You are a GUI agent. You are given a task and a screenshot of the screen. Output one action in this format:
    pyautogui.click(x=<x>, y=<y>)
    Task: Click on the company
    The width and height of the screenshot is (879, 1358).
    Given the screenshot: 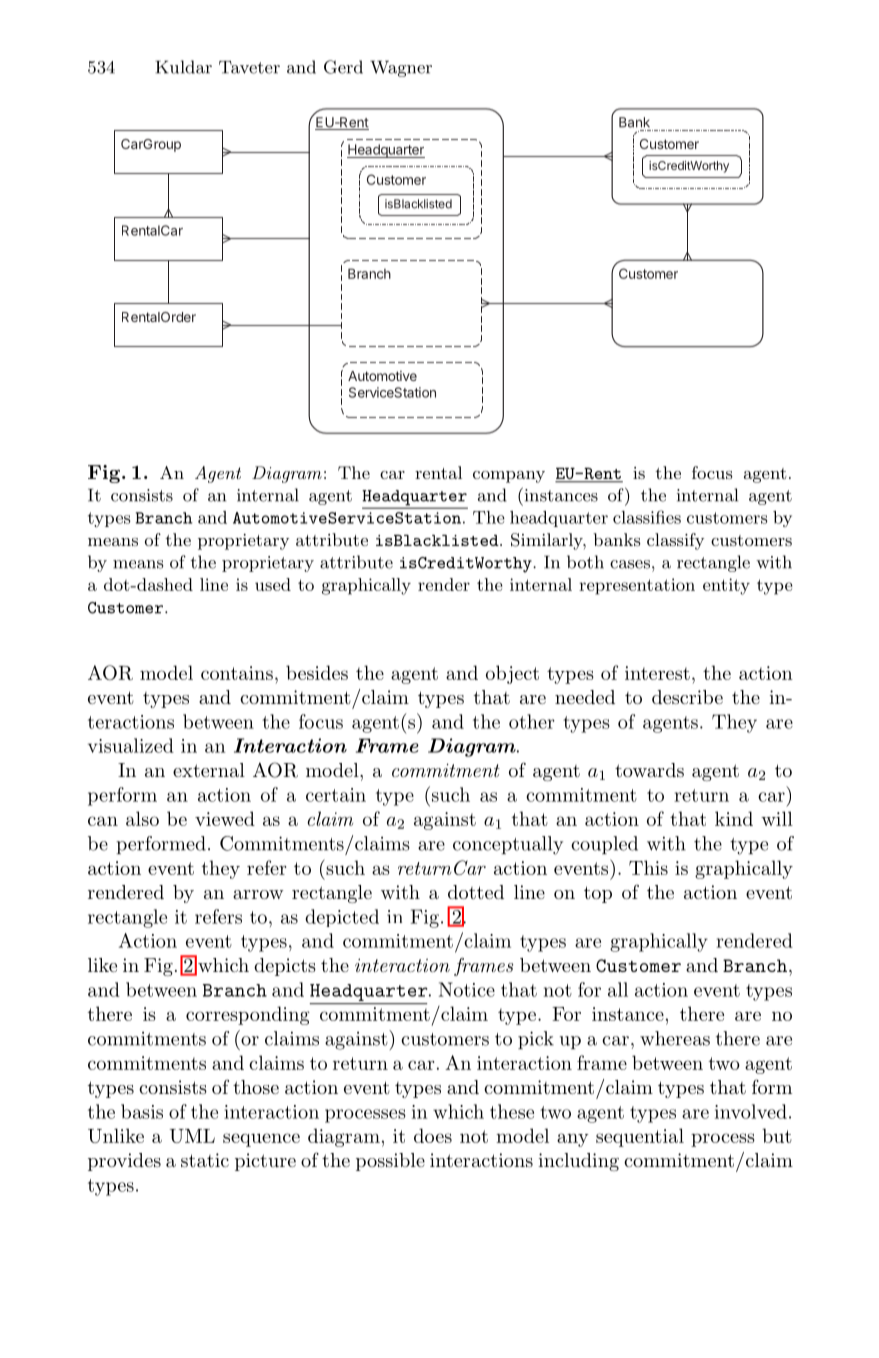 What is the action you would take?
    pyautogui.click(x=509, y=477)
